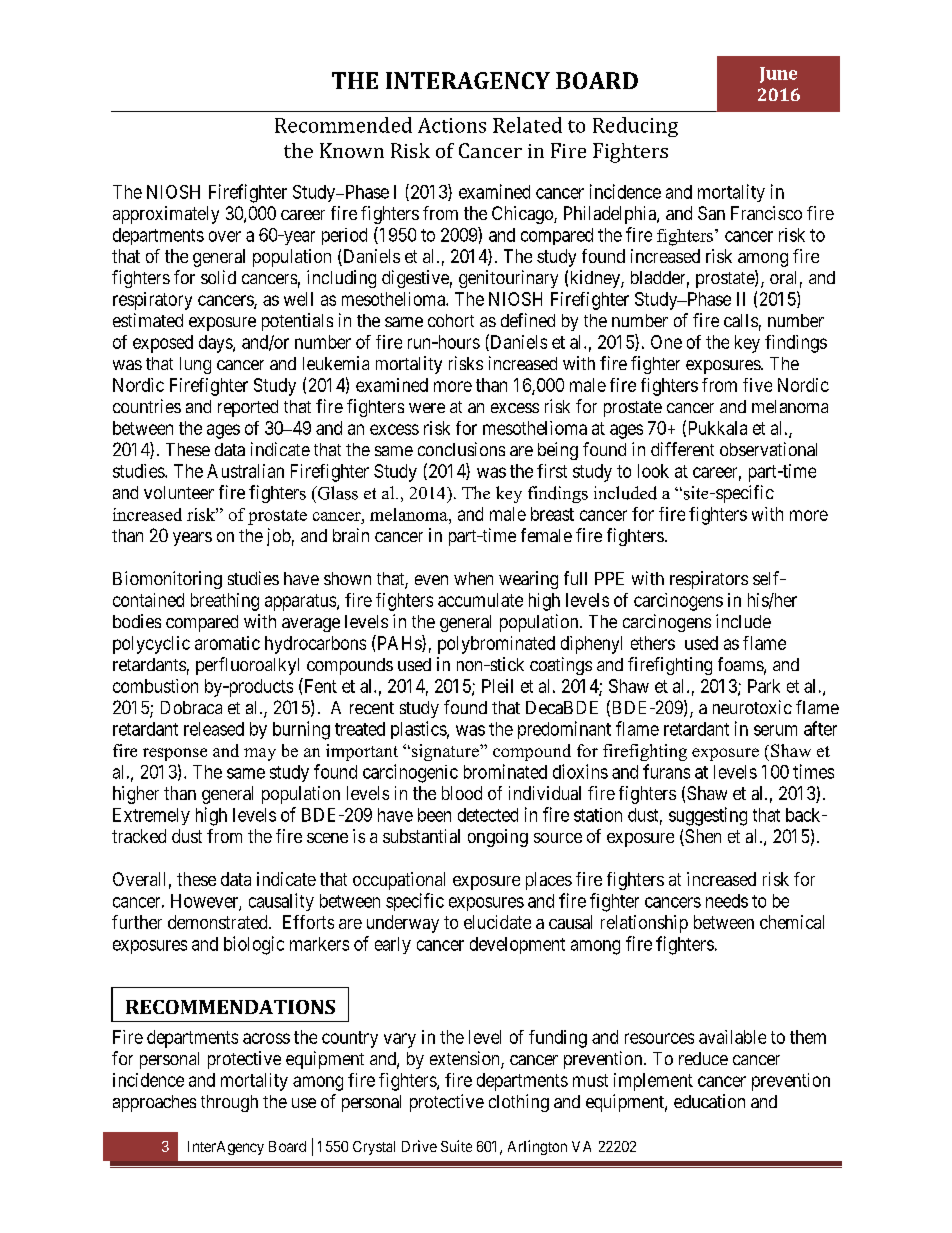  What do you see at coordinates (778, 75) in the screenshot?
I see `June` at bounding box center [778, 75].
